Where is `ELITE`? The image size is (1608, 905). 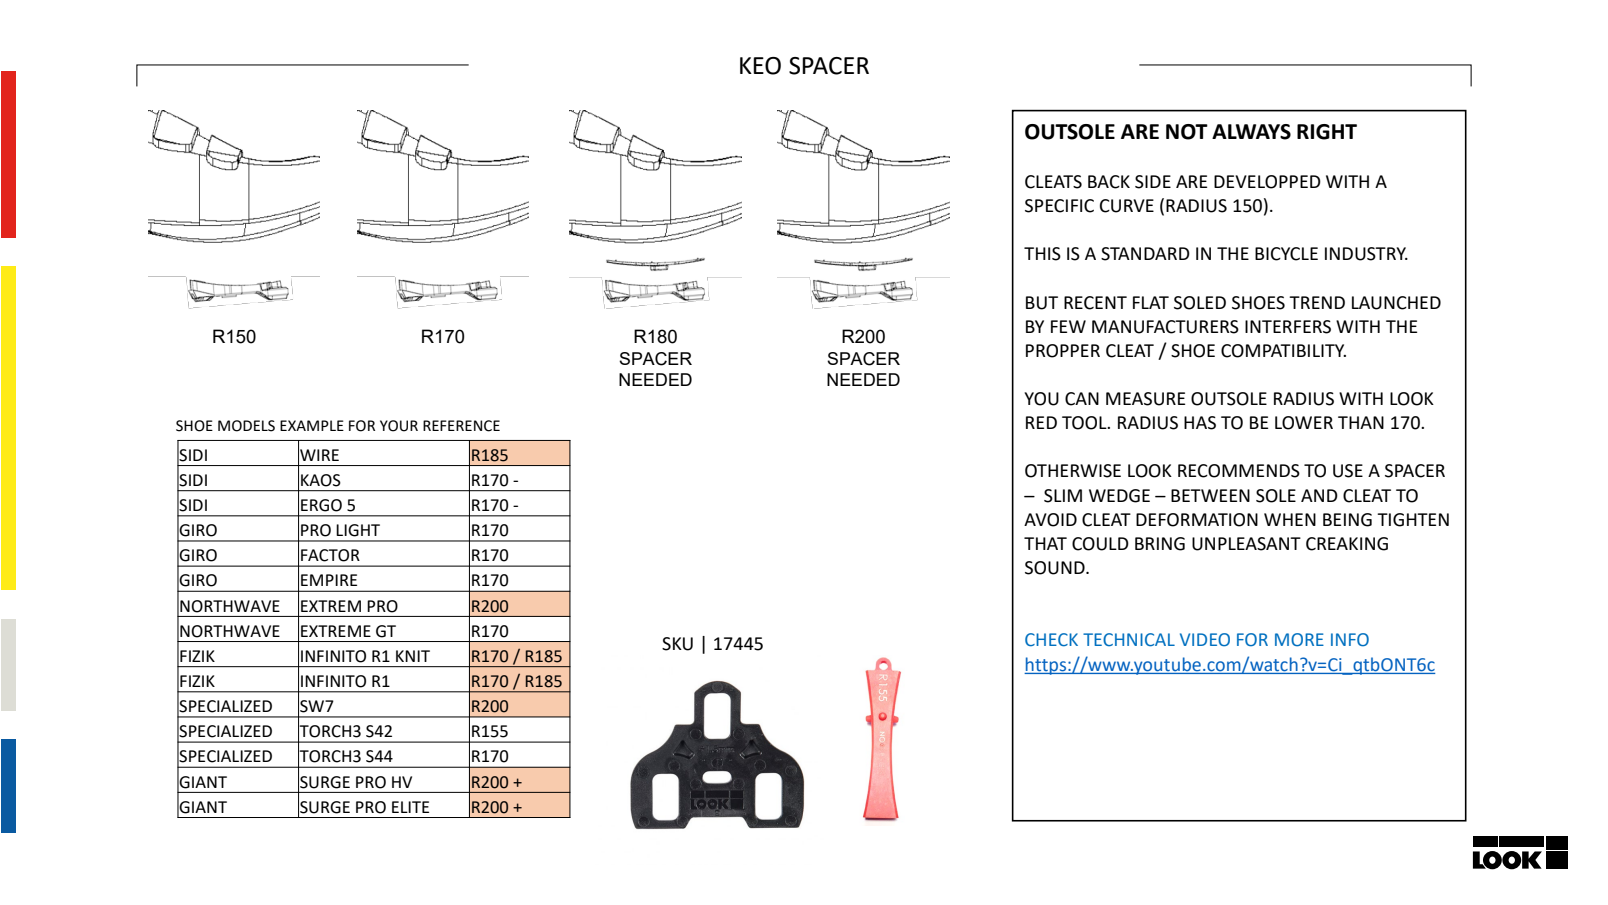
ELITE is located at coordinates (410, 807).
